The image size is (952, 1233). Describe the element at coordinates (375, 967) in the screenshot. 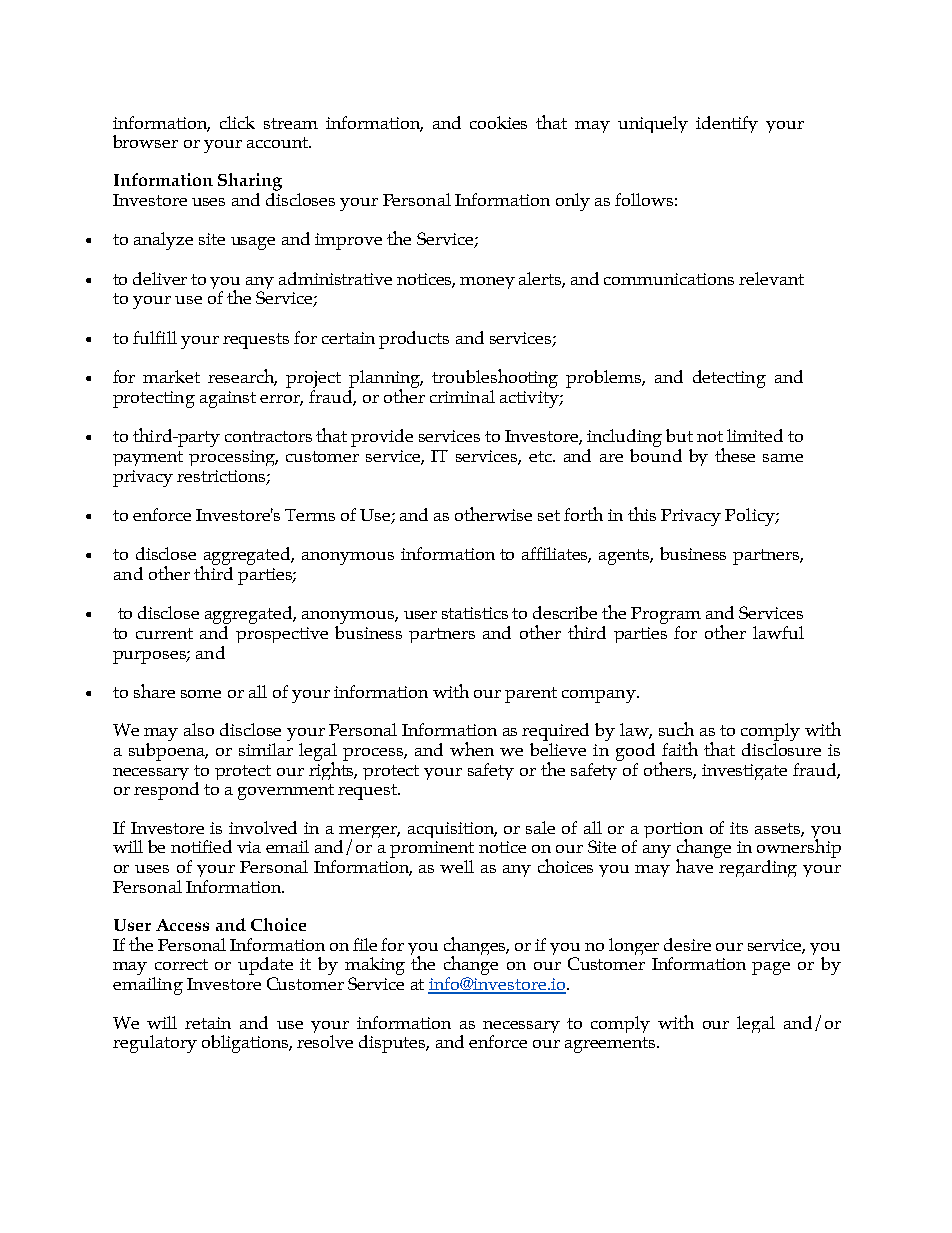

I see `making` at that location.
